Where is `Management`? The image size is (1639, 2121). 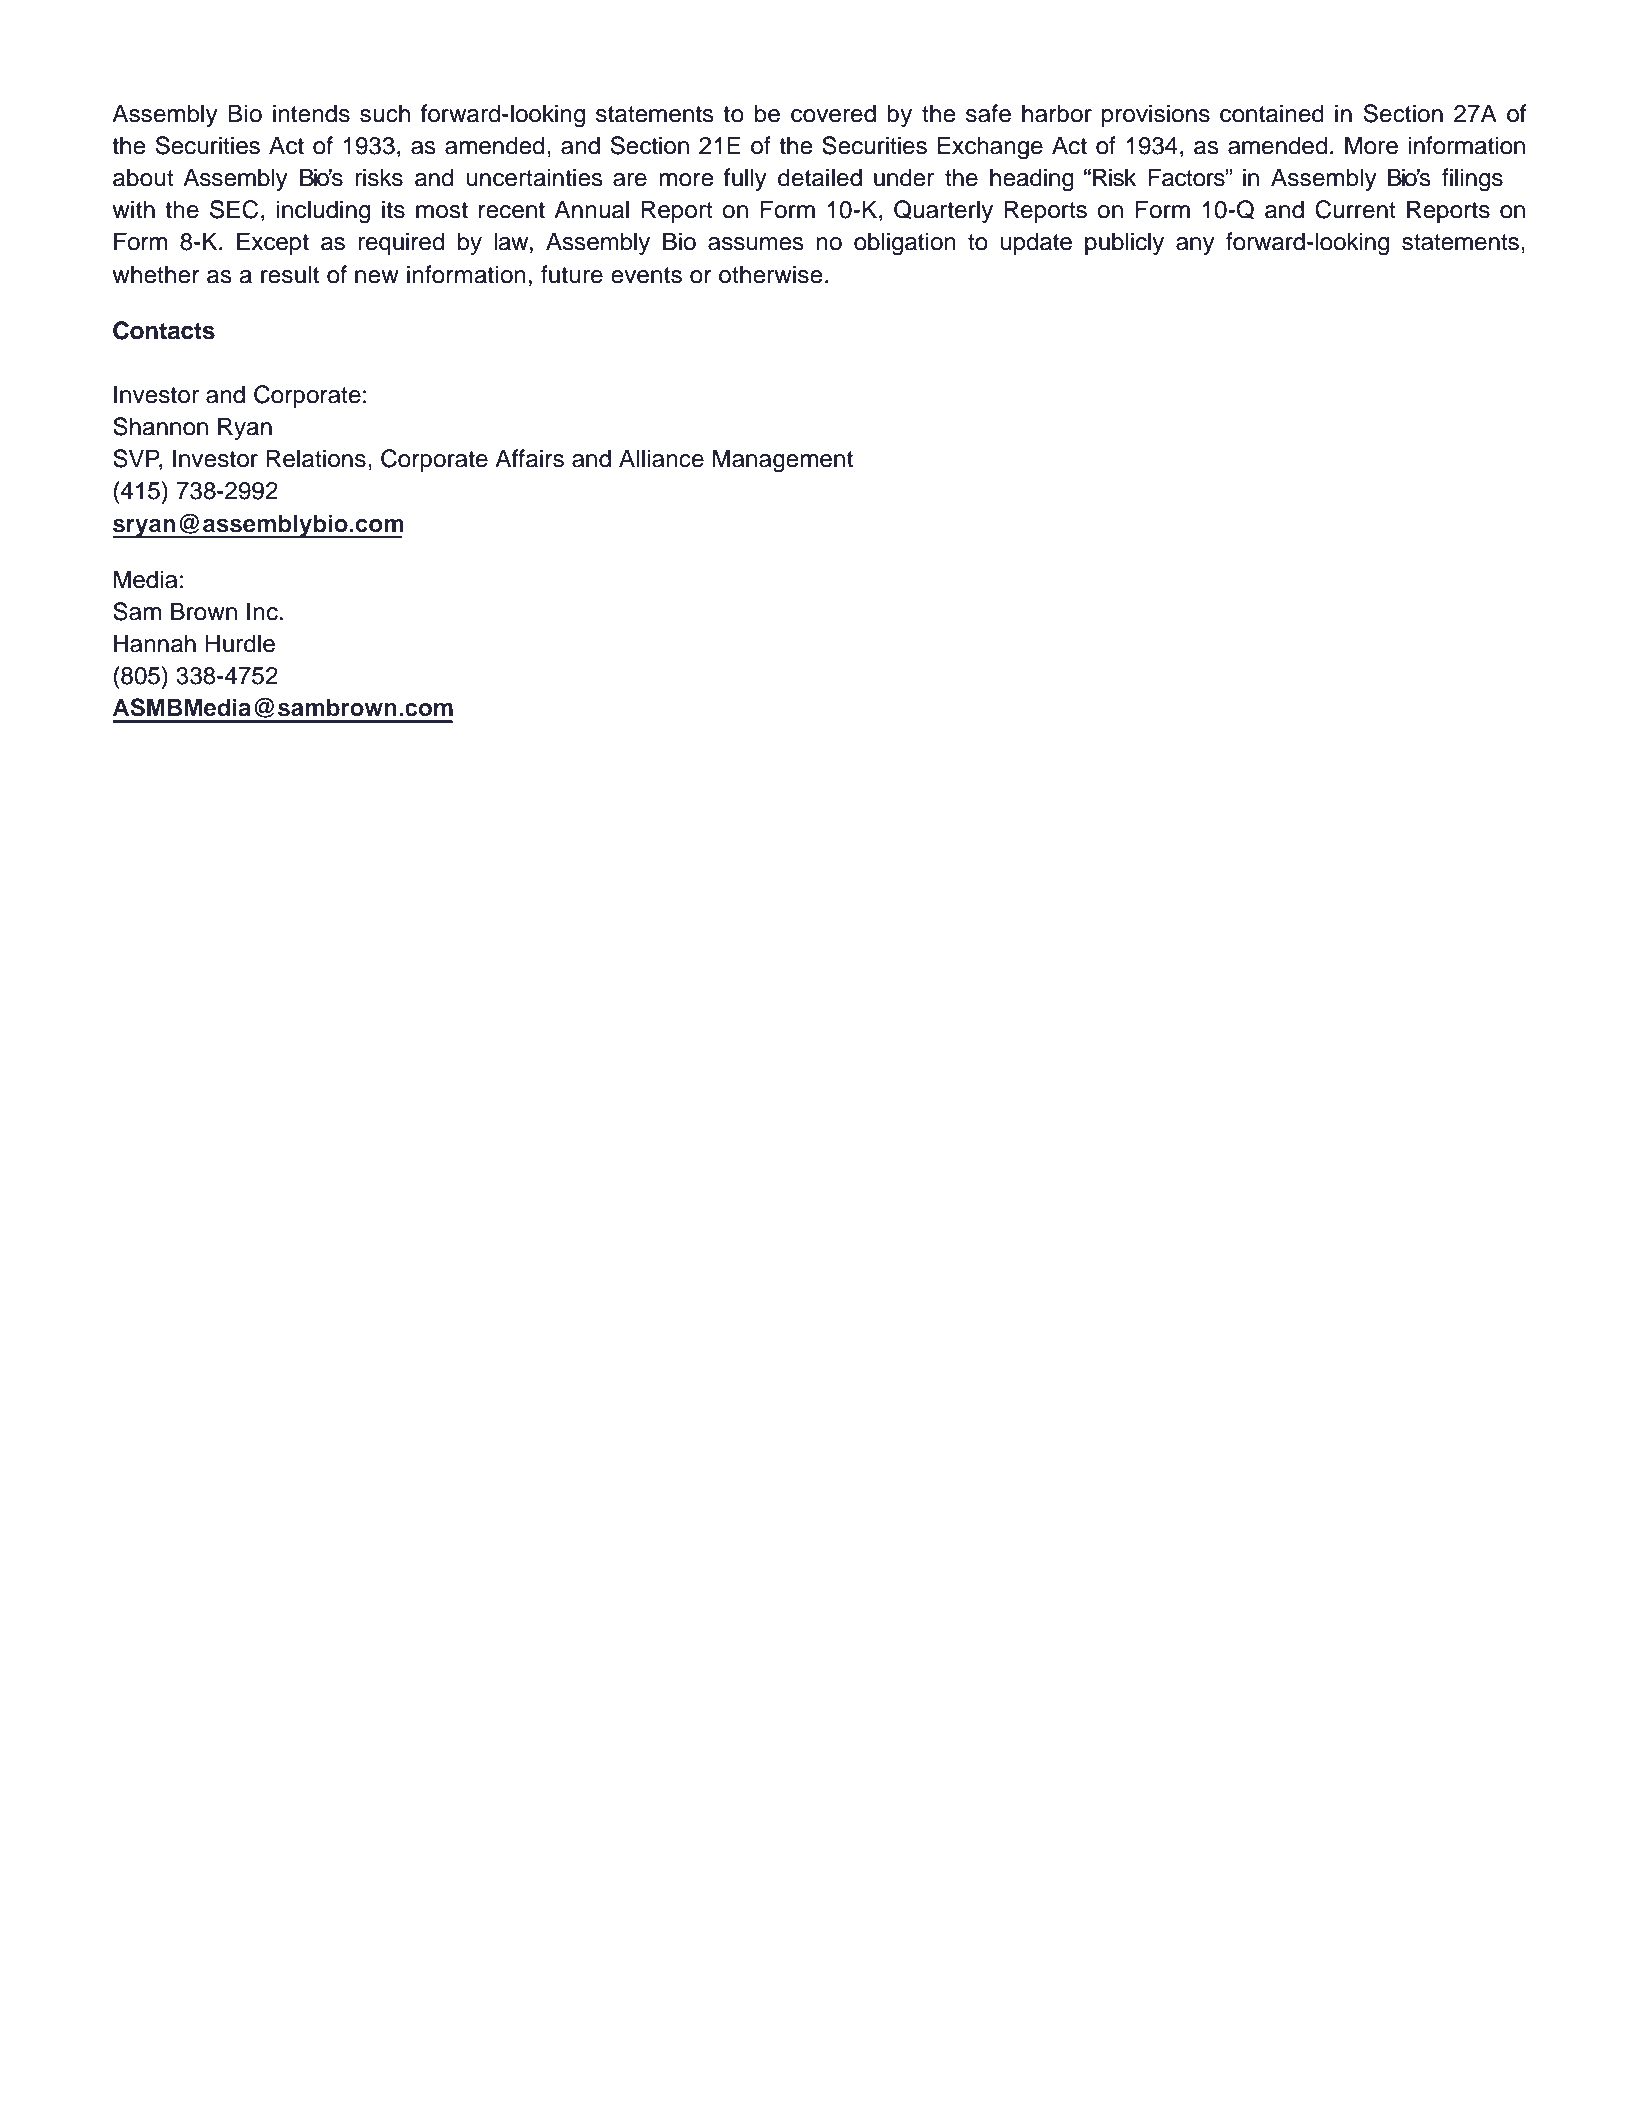
Management is located at coordinates (783, 461).
